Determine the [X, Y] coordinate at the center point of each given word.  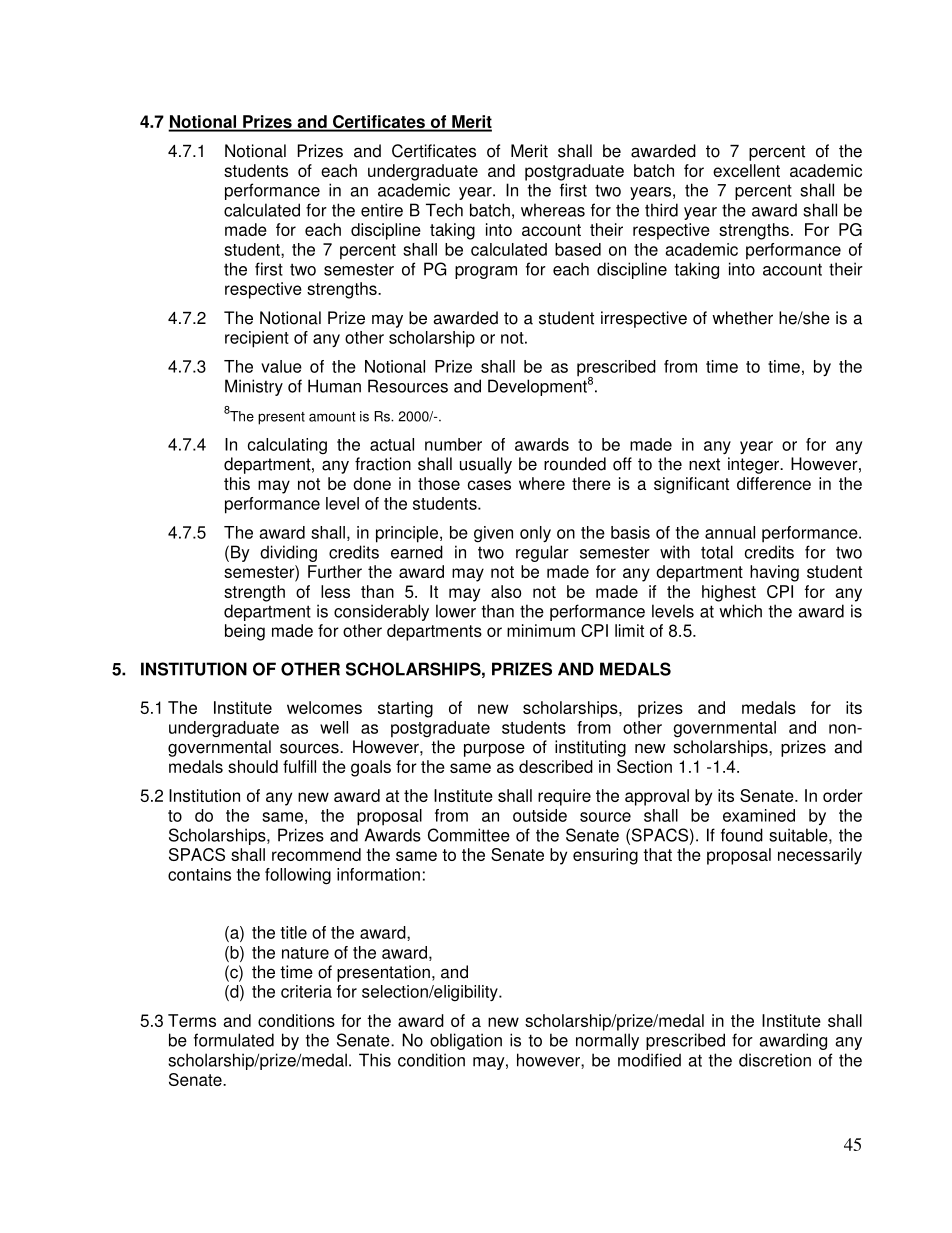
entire [382, 210]
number [453, 444]
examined [759, 815]
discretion [775, 1060]
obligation [466, 1041]
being [245, 632]
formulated [234, 1040]
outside [540, 815]
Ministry [254, 387]
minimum [541, 630]
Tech [444, 210]
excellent [746, 170]
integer [755, 465]
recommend [316, 854]
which [740, 611]
